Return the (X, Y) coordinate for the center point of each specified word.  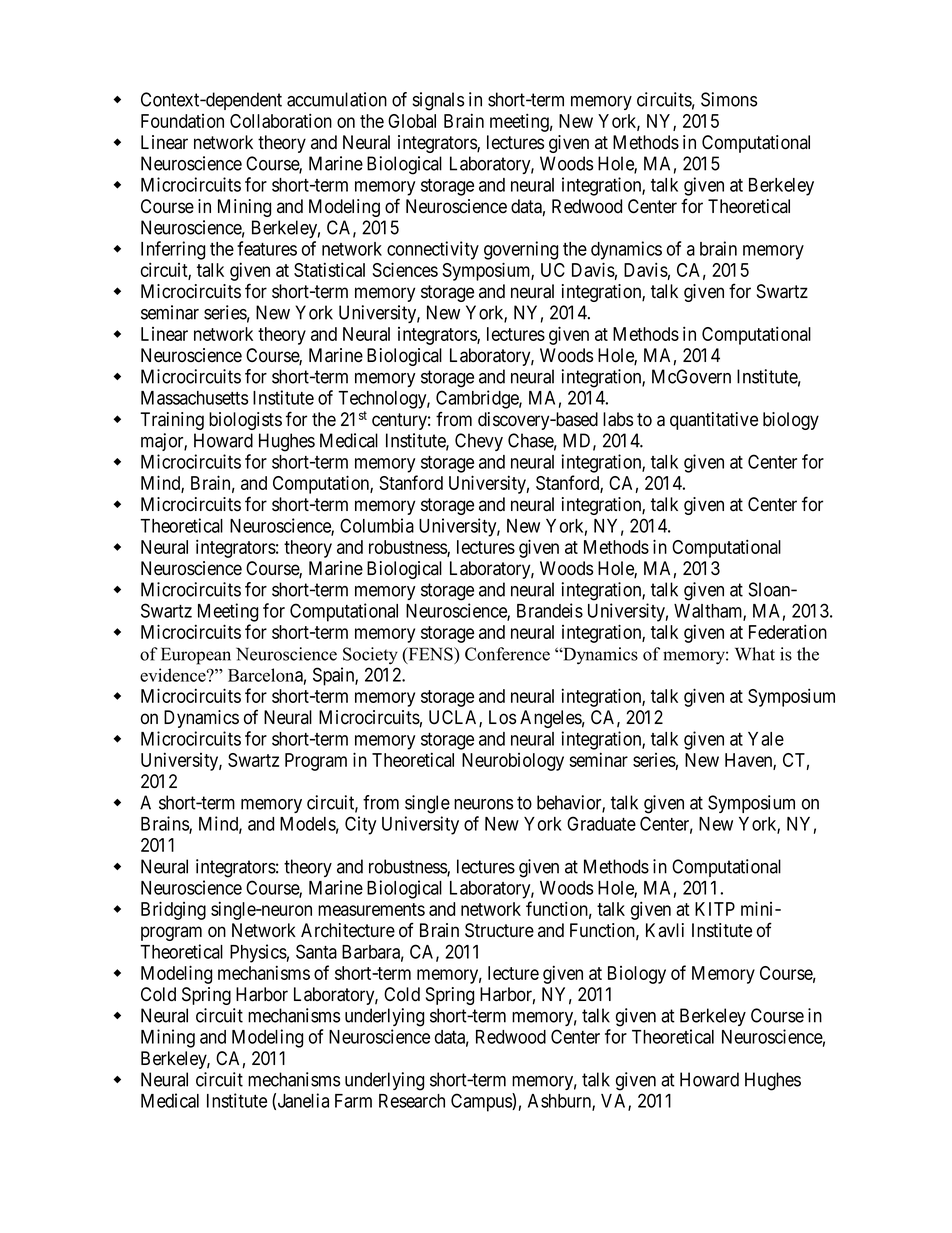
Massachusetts (194, 398)
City (360, 825)
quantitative (714, 421)
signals (438, 101)
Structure (499, 930)
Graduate (601, 823)
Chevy (479, 442)
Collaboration (281, 120)
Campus (482, 1102)
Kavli (665, 930)
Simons (729, 99)
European (196, 656)
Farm (353, 1101)
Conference (507, 654)
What (755, 654)
